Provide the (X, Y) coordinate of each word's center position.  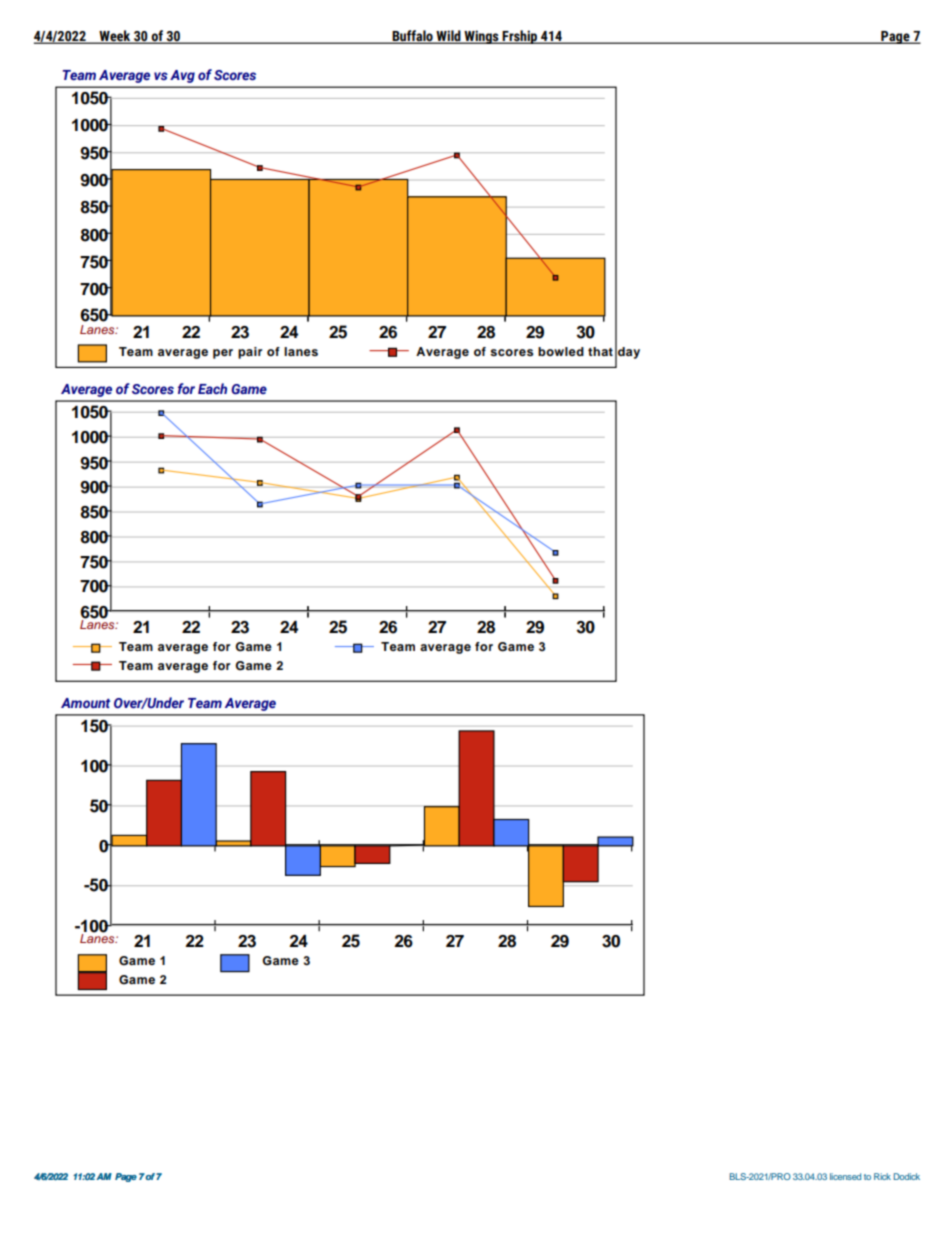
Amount (85, 703)
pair (250, 353)
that (600, 351)
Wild (448, 37)
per (223, 354)
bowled (561, 351)
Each (212, 388)
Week (115, 37)
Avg (182, 76)
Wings (481, 37)
